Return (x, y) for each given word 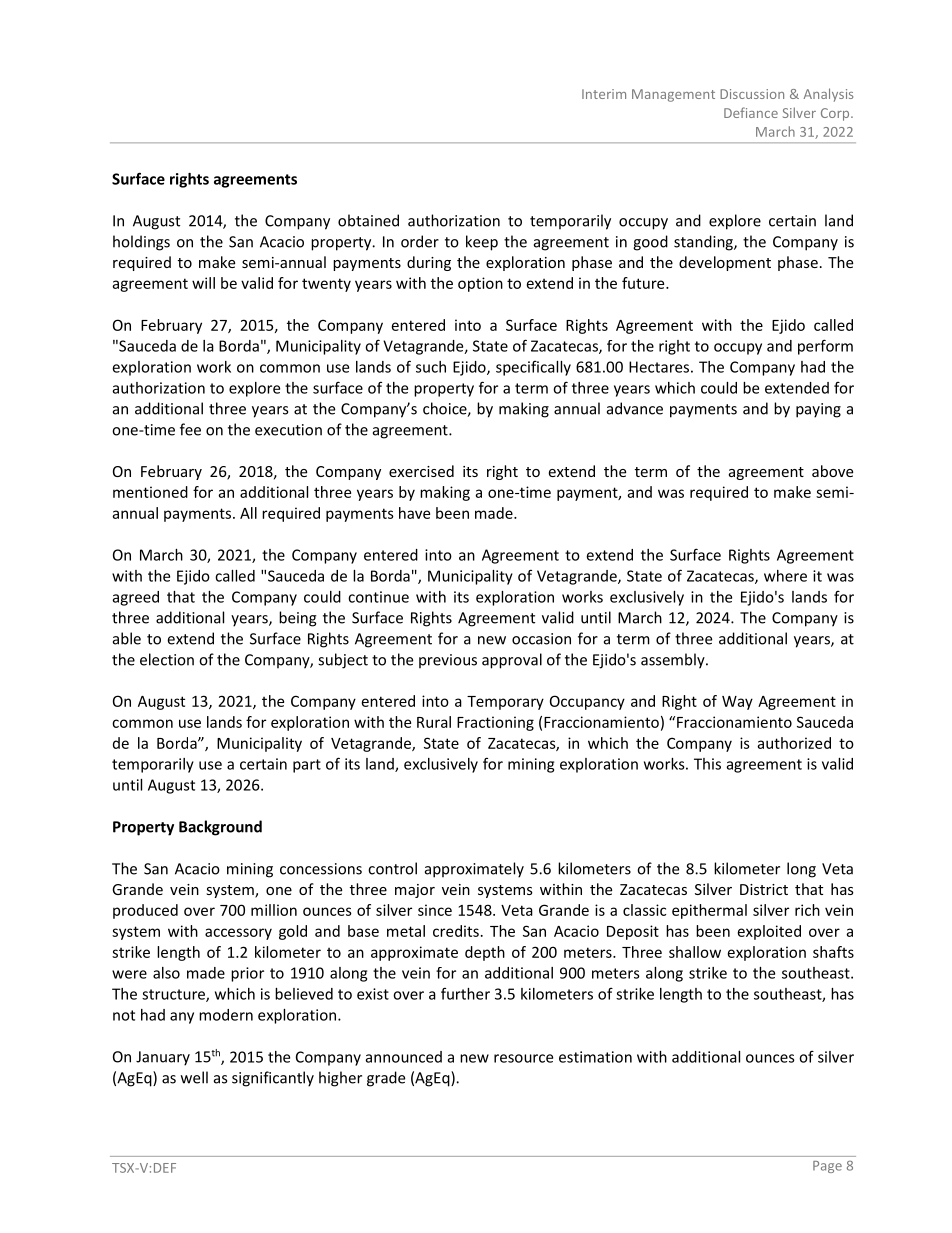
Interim (604, 94)
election (167, 659)
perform (825, 347)
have (414, 513)
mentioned (150, 492)
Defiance (751, 112)
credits (456, 931)
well (194, 1077)
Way (737, 703)
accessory (238, 934)
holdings (141, 243)
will (203, 283)
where (785, 576)
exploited (769, 932)
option (480, 284)
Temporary (505, 703)
